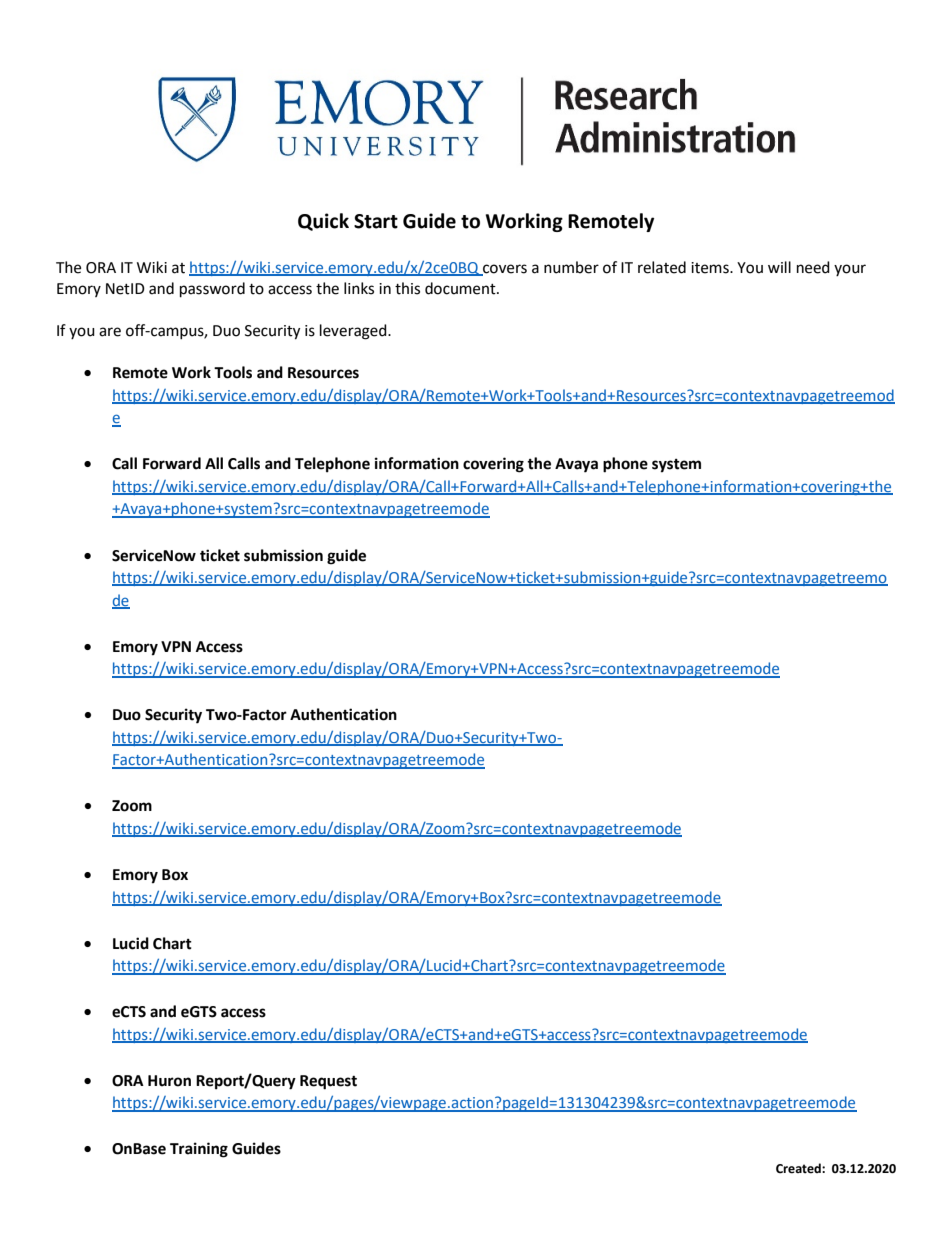  What do you see at coordinates (199, 1150) in the document?
I see `Training` at bounding box center [199, 1150].
